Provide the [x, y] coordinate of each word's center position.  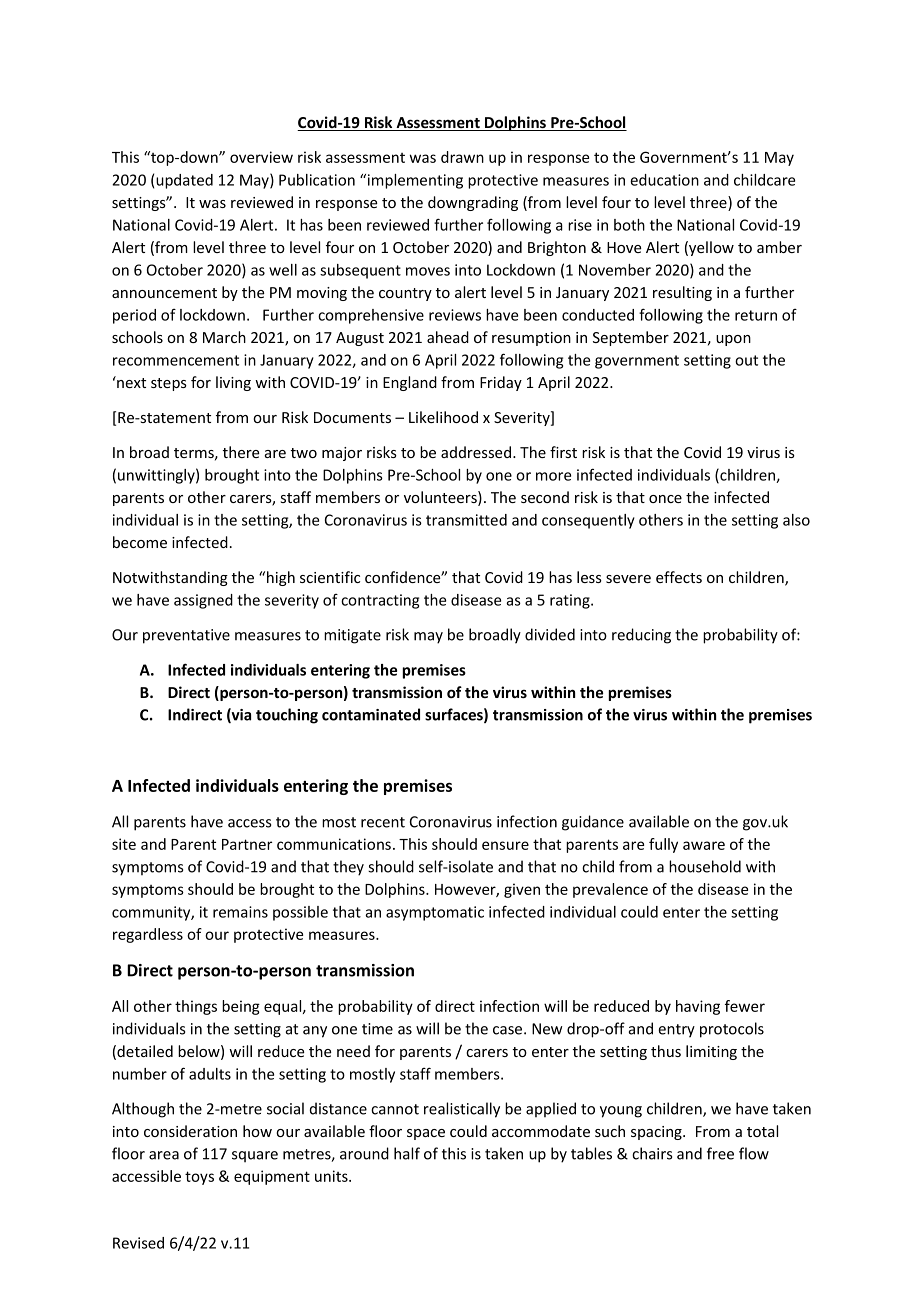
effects [679, 577]
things [196, 1007]
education [664, 180]
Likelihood [443, 417]
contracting [380, 601]
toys [199, 1178]
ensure [505, 845]
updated [184, 181]
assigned [203, 601]
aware [704, 845]
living [233, 383]
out [746, 360]
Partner [247, 844]
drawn [462, 157]
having [698, 1007]
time [377, 1029]
